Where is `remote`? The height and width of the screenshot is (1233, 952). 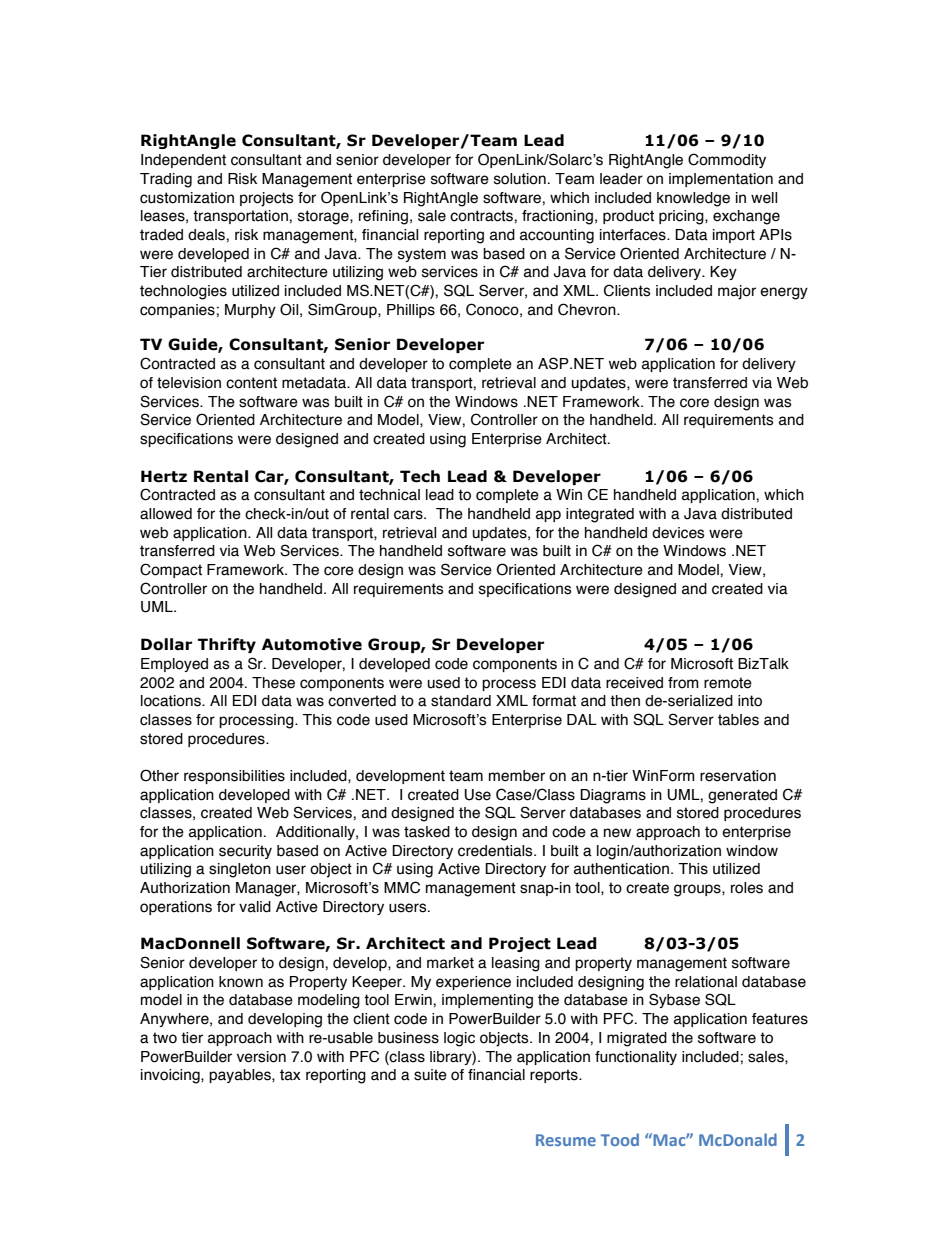
remote is located at coordinates (728, 683).
